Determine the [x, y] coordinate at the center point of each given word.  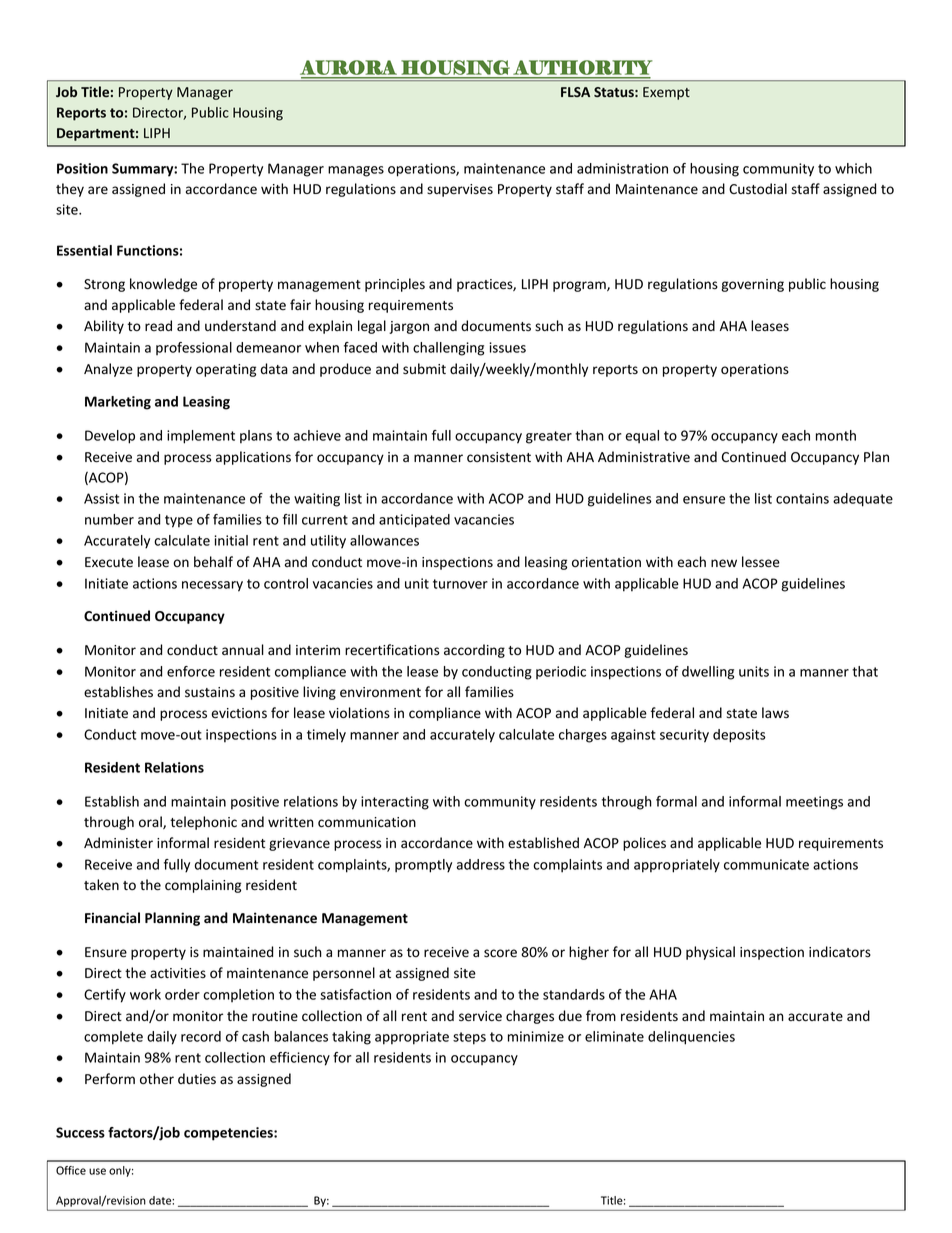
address [480, 864]
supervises [460, 190]
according [474, 651]
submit [424, 369]
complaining [203, 886]
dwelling [708, 673]
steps [469, 1038]
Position [82, 168]
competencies [229, 1134]
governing [752, 285]
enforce [191, 671]
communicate [766, 864]
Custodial [758, 189]
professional [194, 348]
